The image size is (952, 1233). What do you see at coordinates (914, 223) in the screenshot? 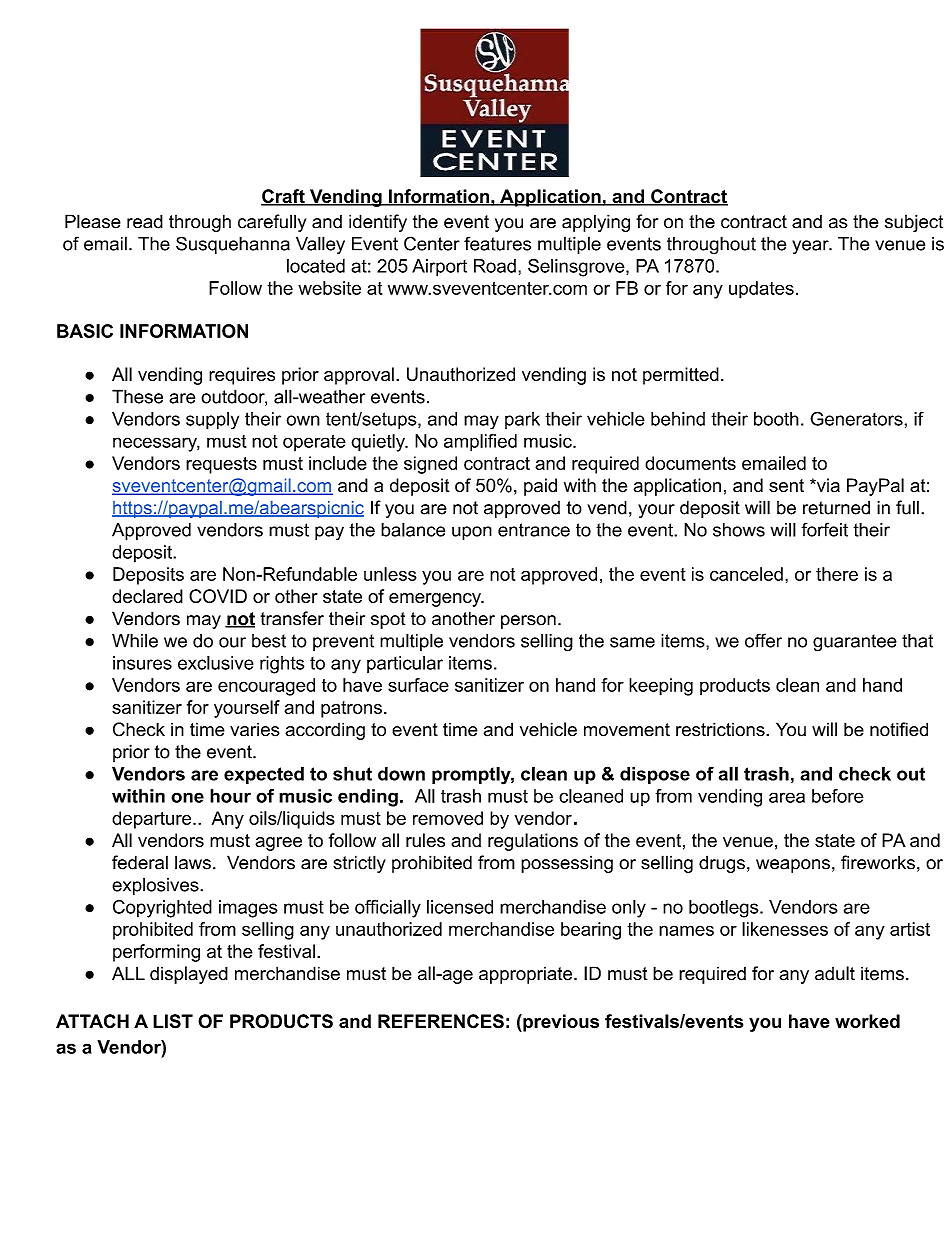
I see `subject` at bounding box center [914, 223].
